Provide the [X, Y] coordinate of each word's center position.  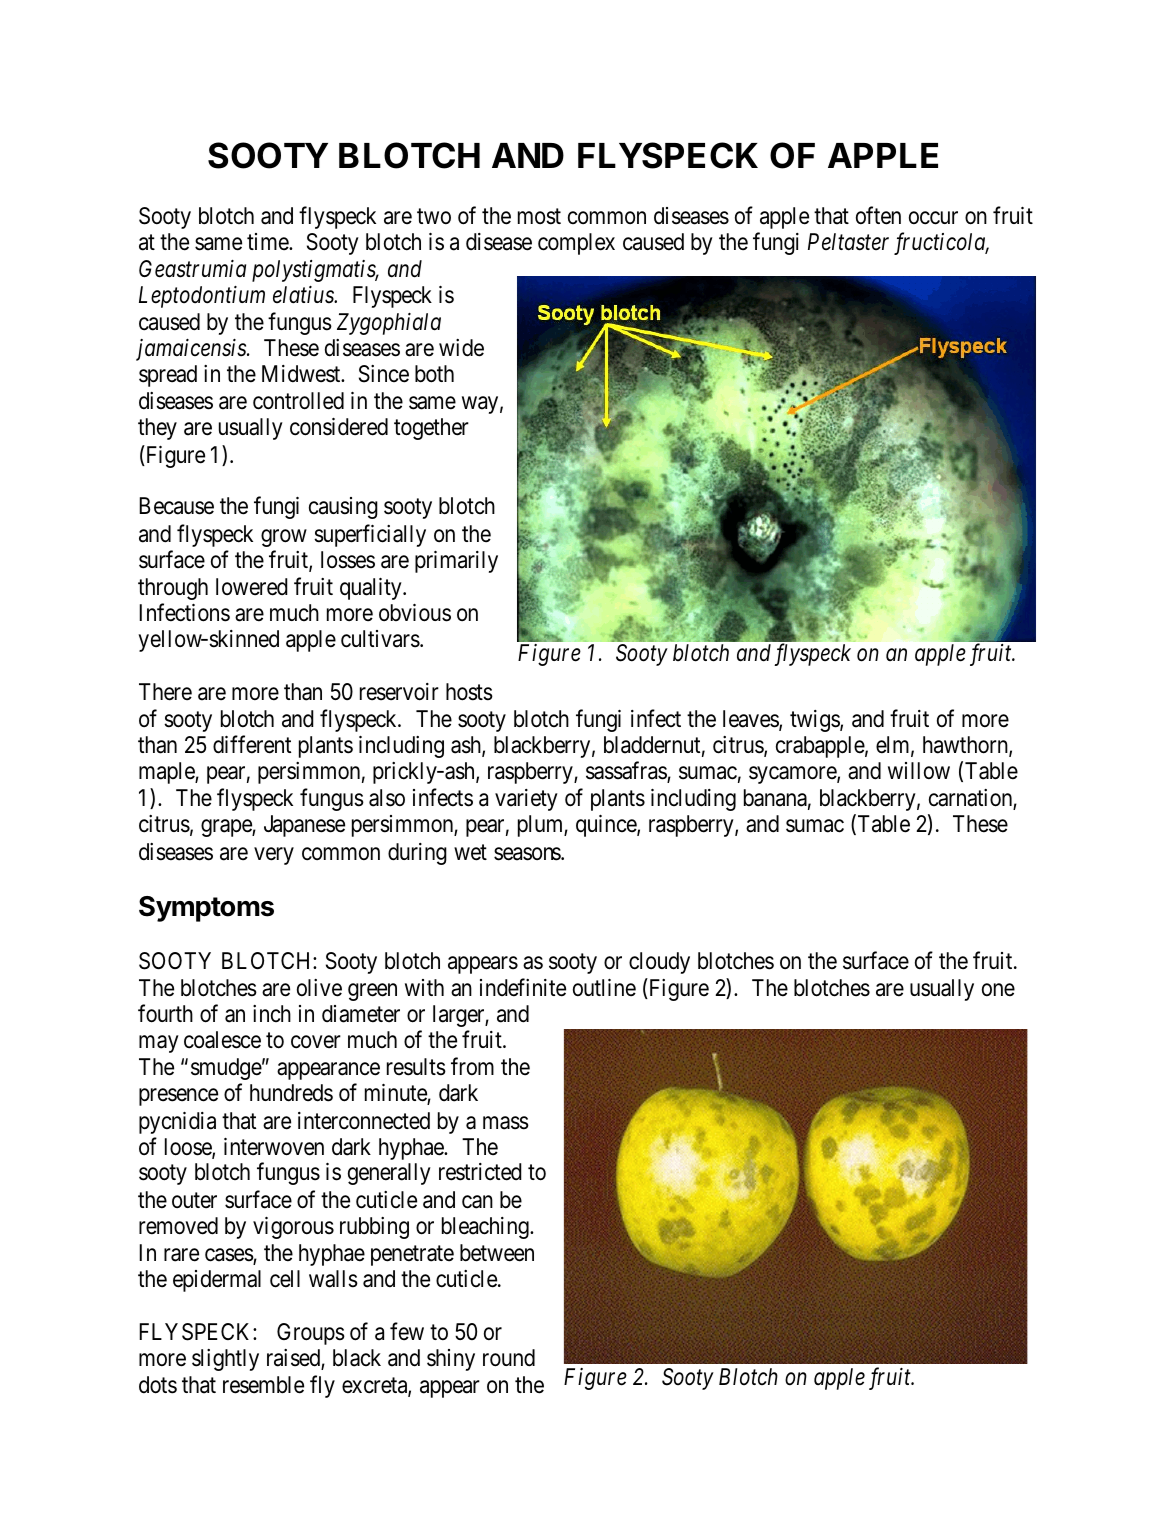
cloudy [659, 963]
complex [576, 244]
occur [933, 218]
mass [506, 1123]
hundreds [291, 1093]
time [268, 242]
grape [227, 828]
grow [284, 538]
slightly [225, 1360]
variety [526, 800]
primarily [456, 562]
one [998, 990]
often [878, 215]
